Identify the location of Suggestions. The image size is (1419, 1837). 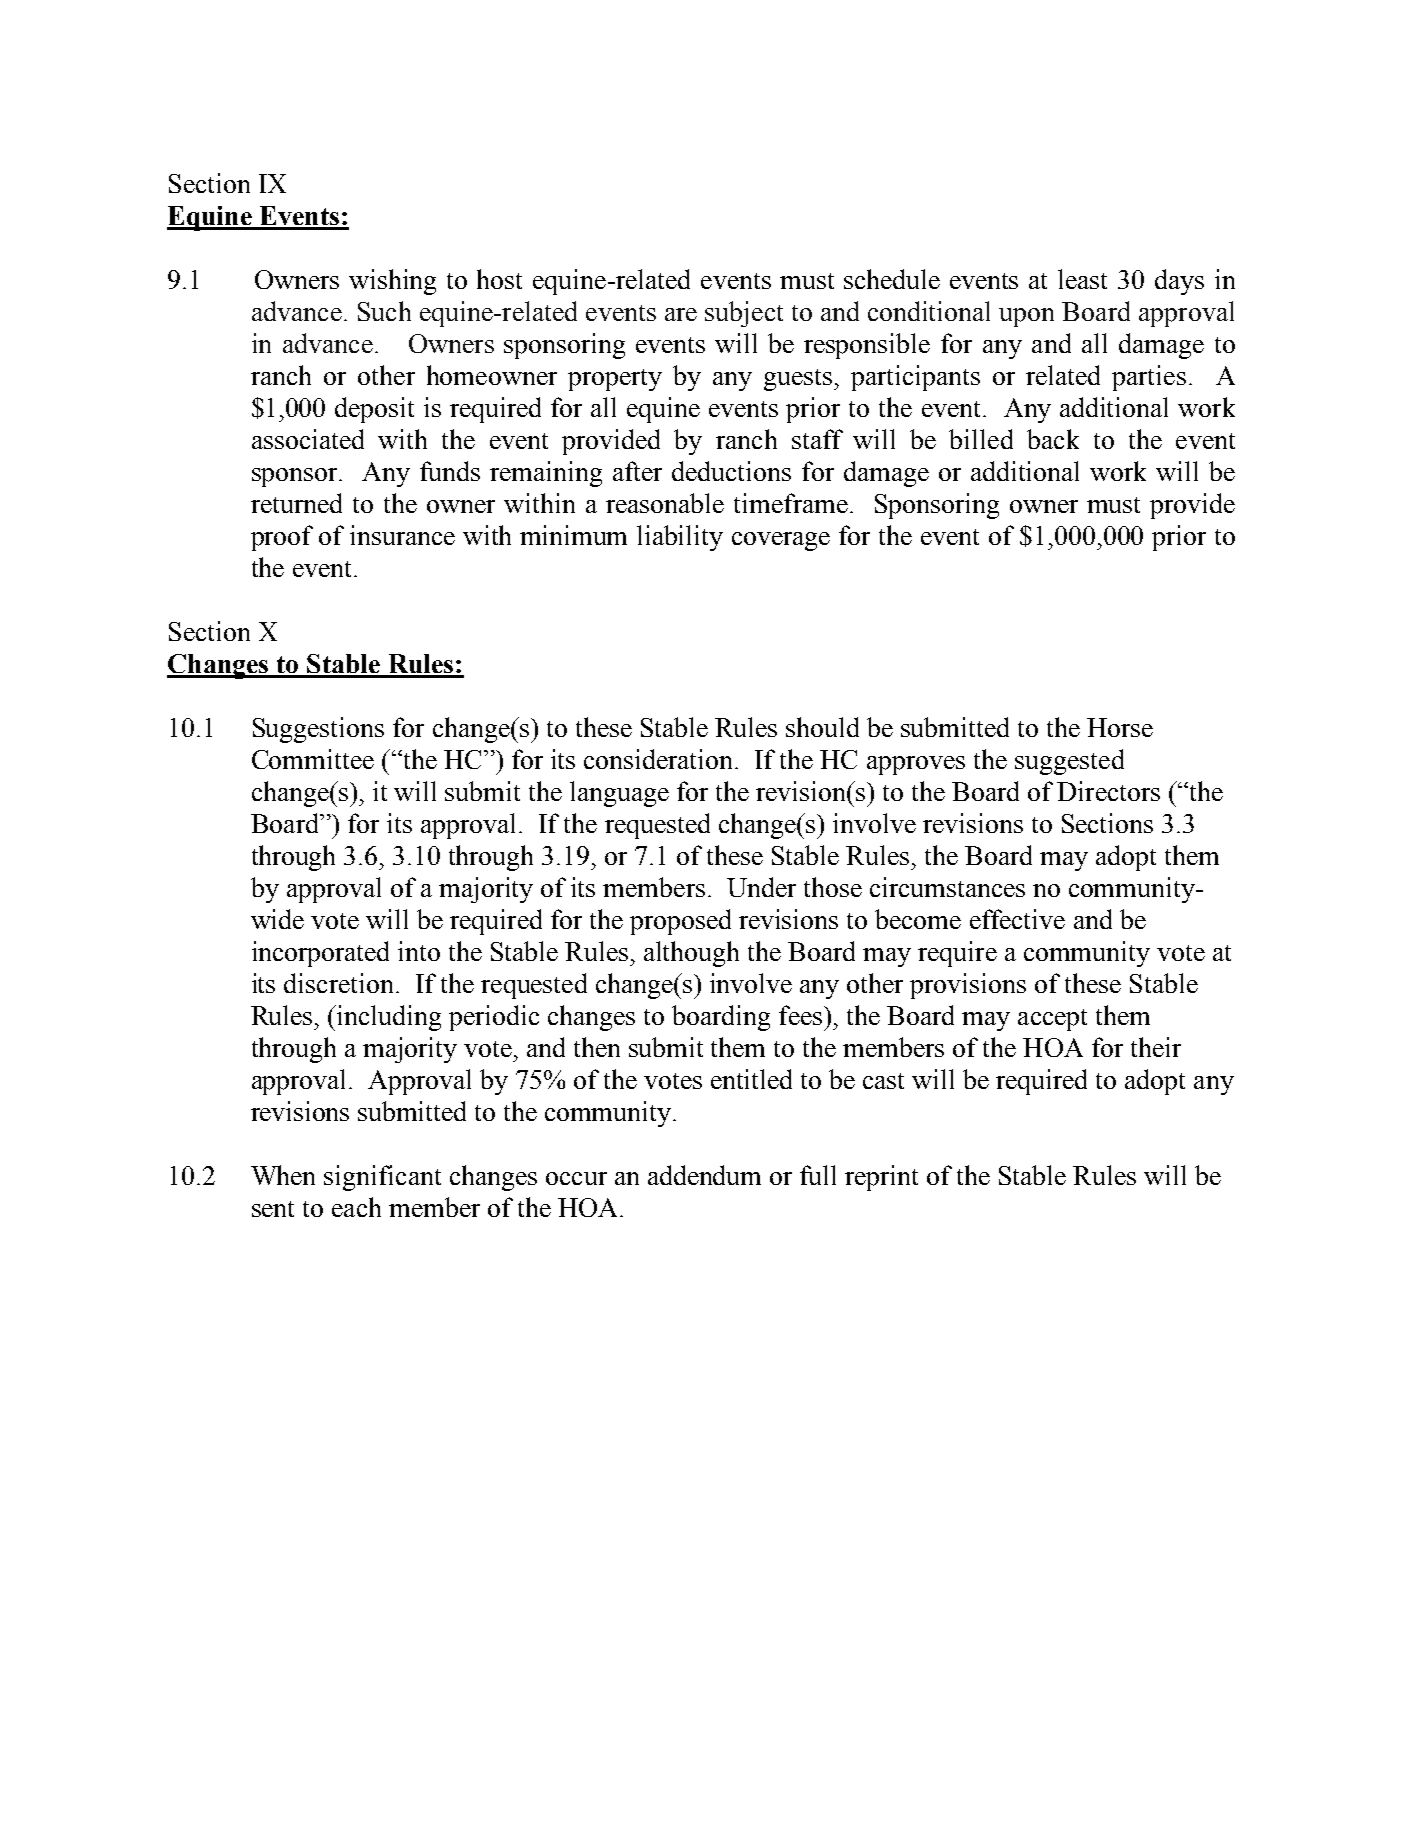
(318, 730).
